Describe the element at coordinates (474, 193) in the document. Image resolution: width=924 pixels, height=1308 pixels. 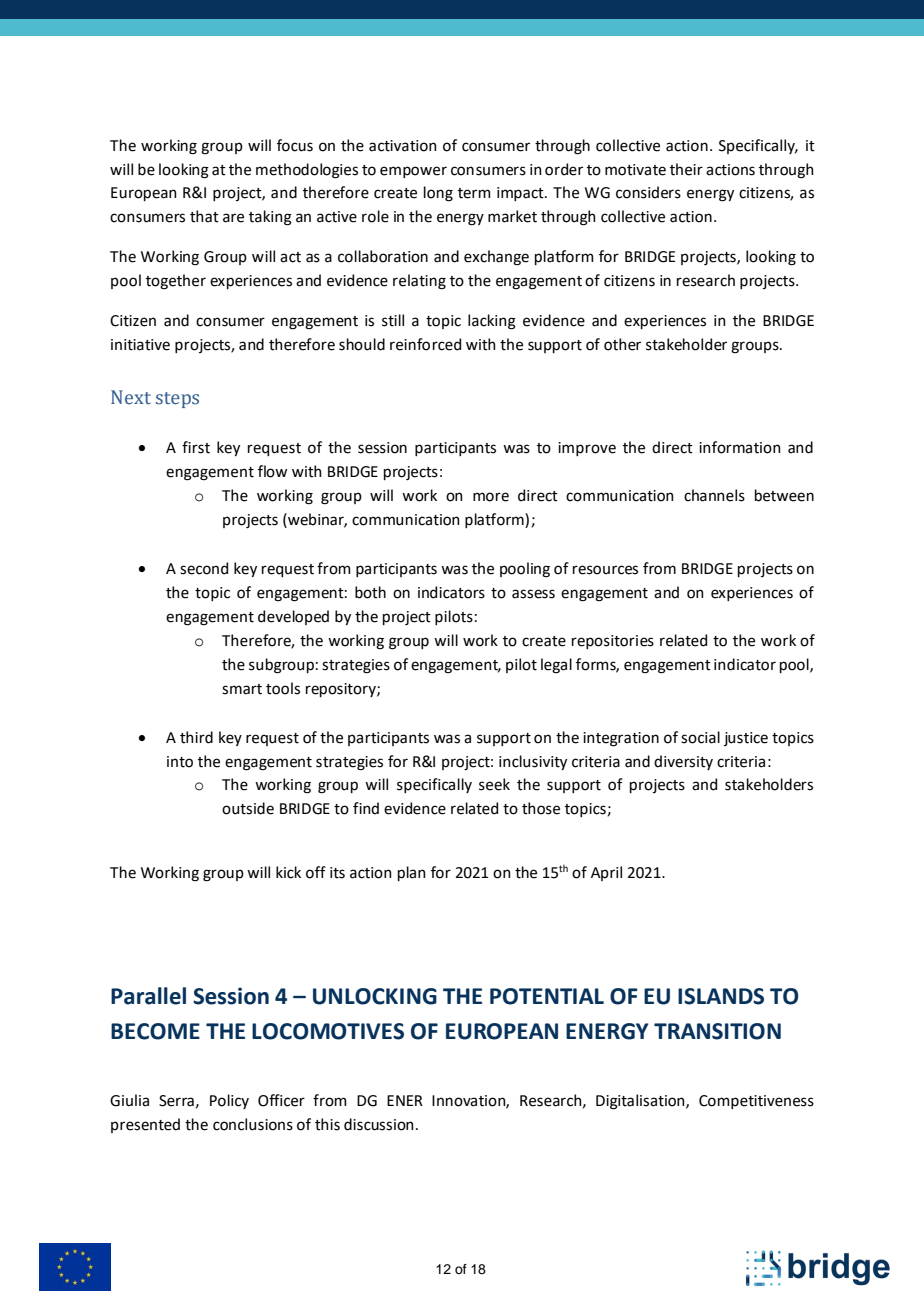
I see `term` at that location.
